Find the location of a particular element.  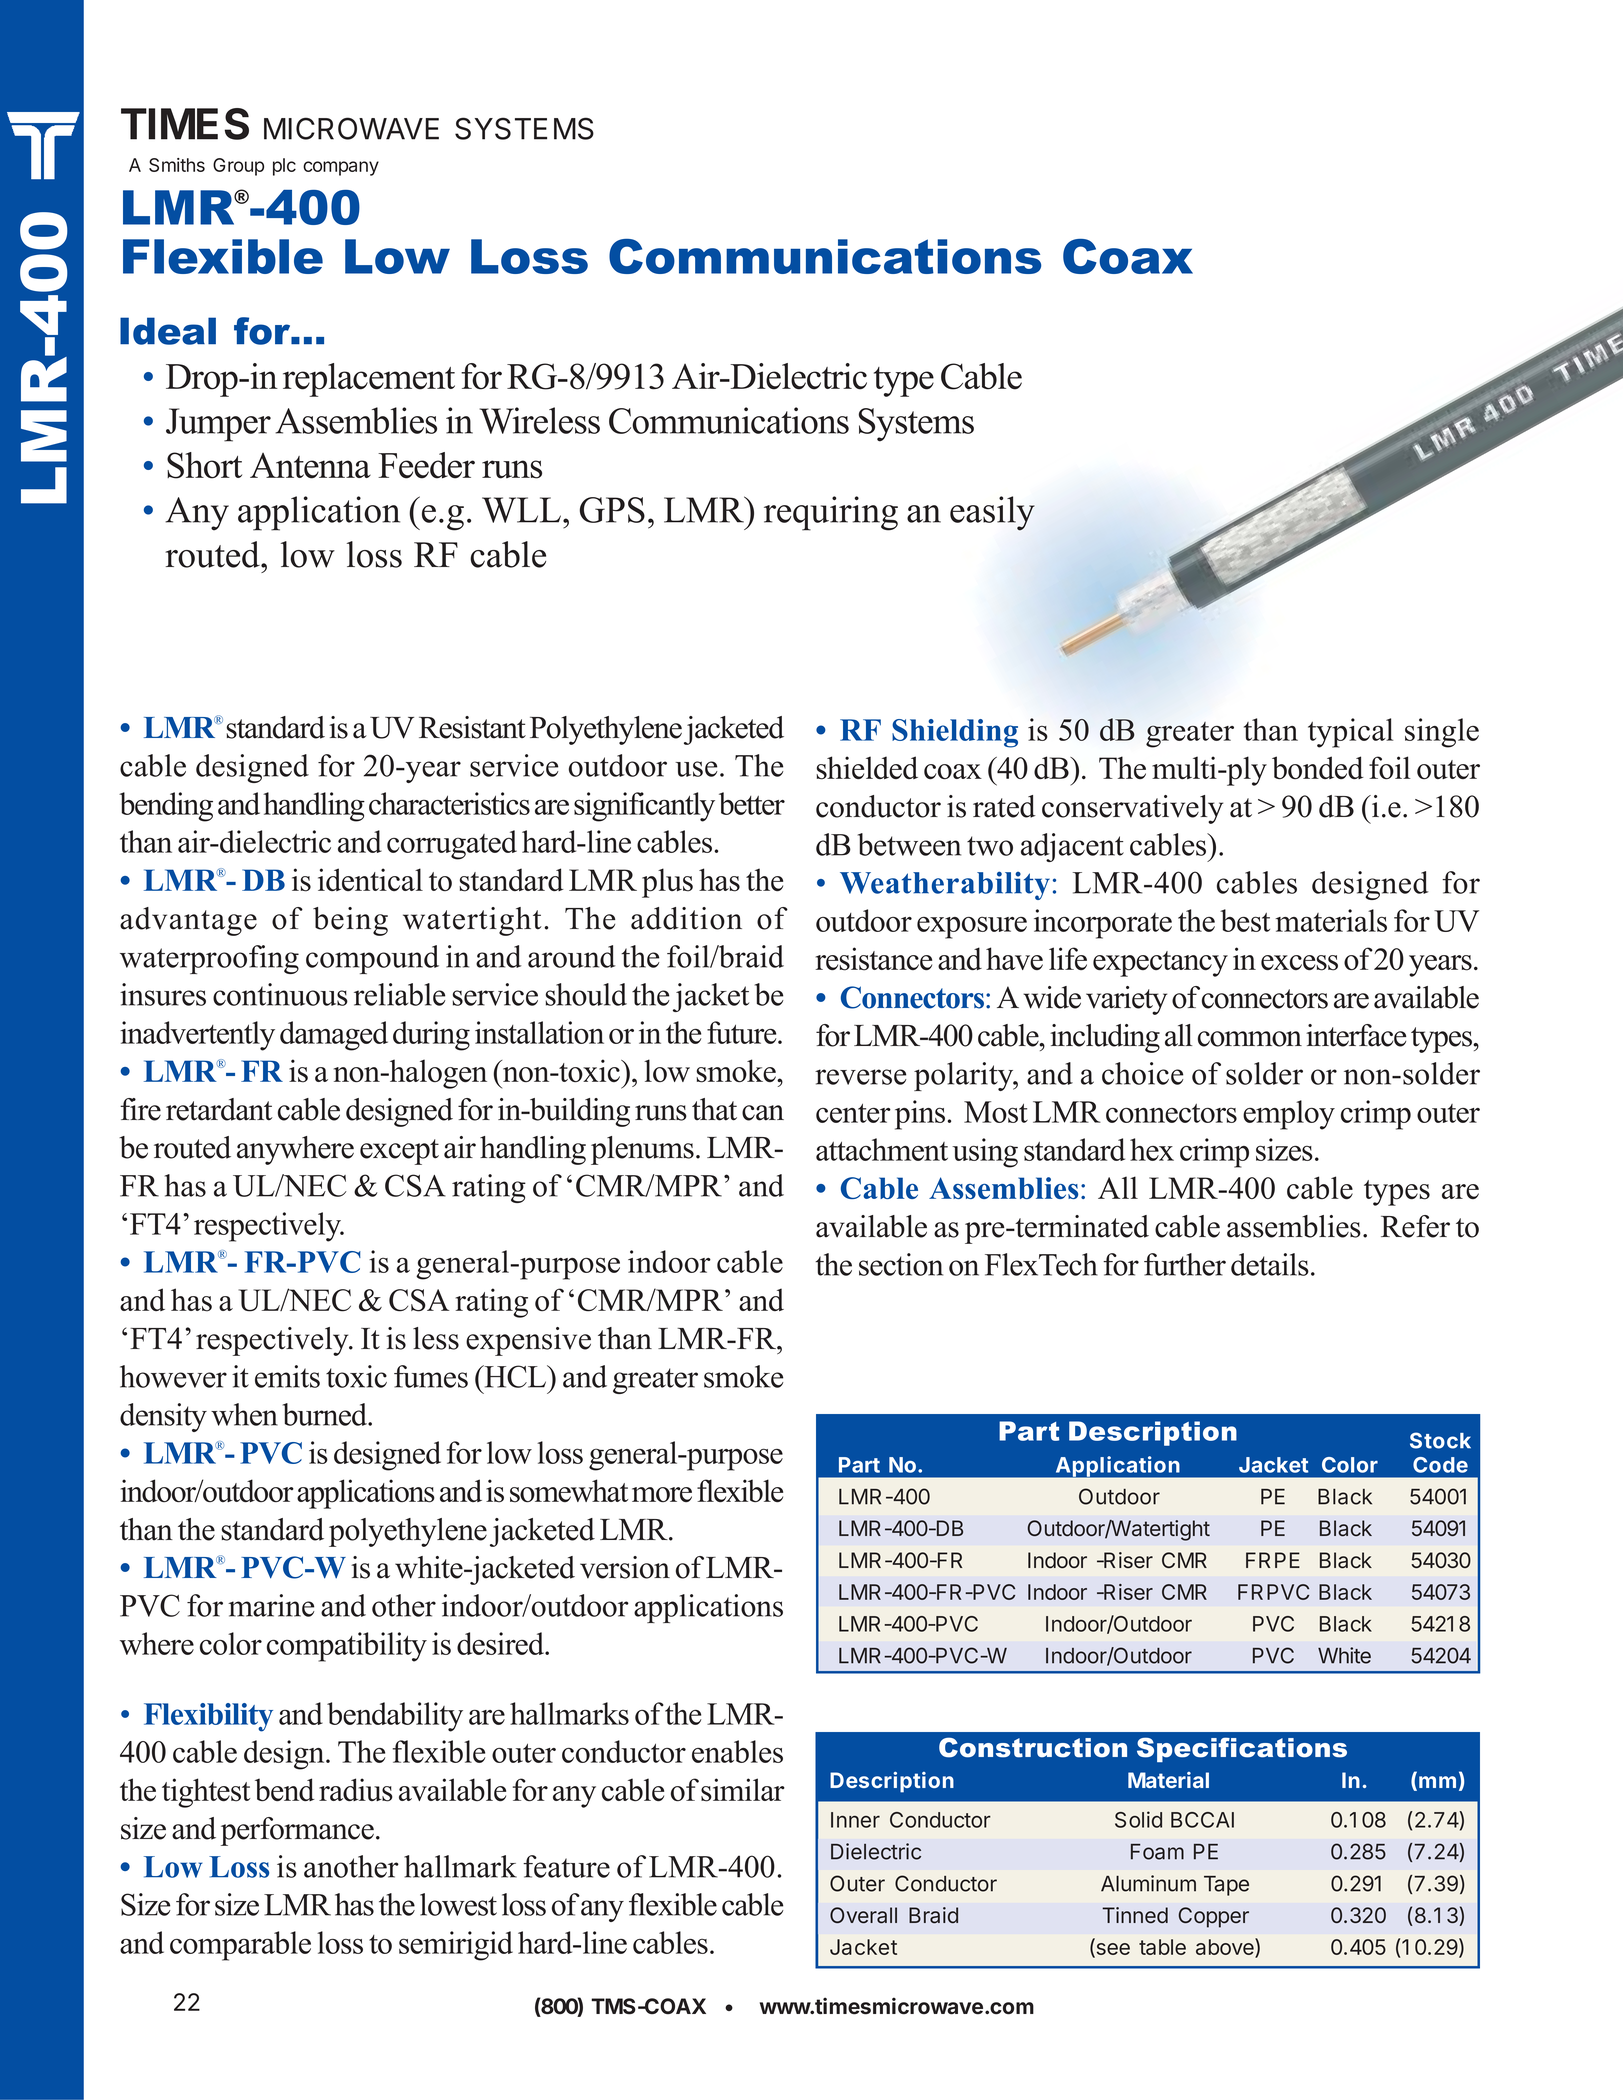

comparable is located at coordinates (240, 1946).
